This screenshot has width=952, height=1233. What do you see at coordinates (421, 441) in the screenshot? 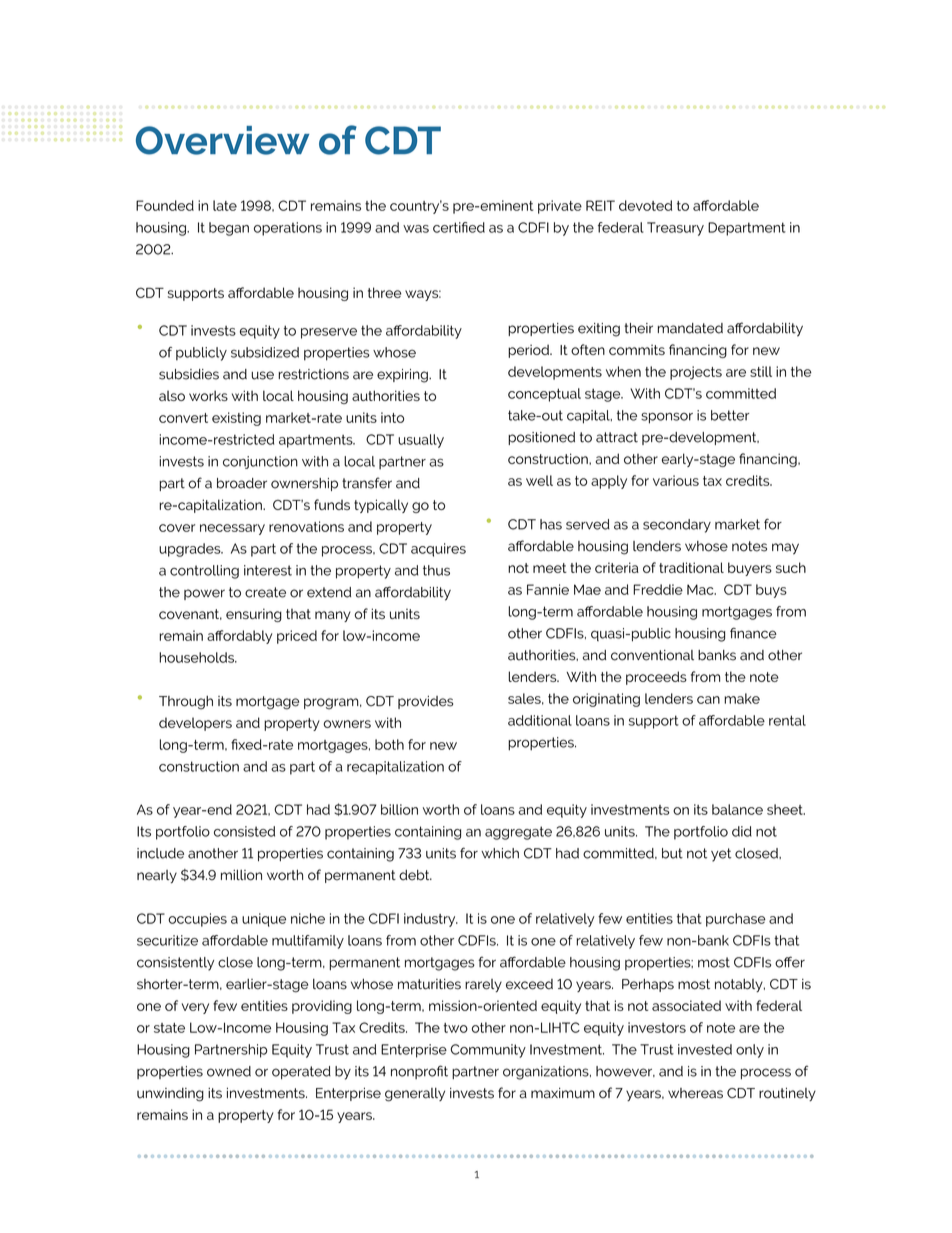
I see `usually` at bounding box center [421, 441].
